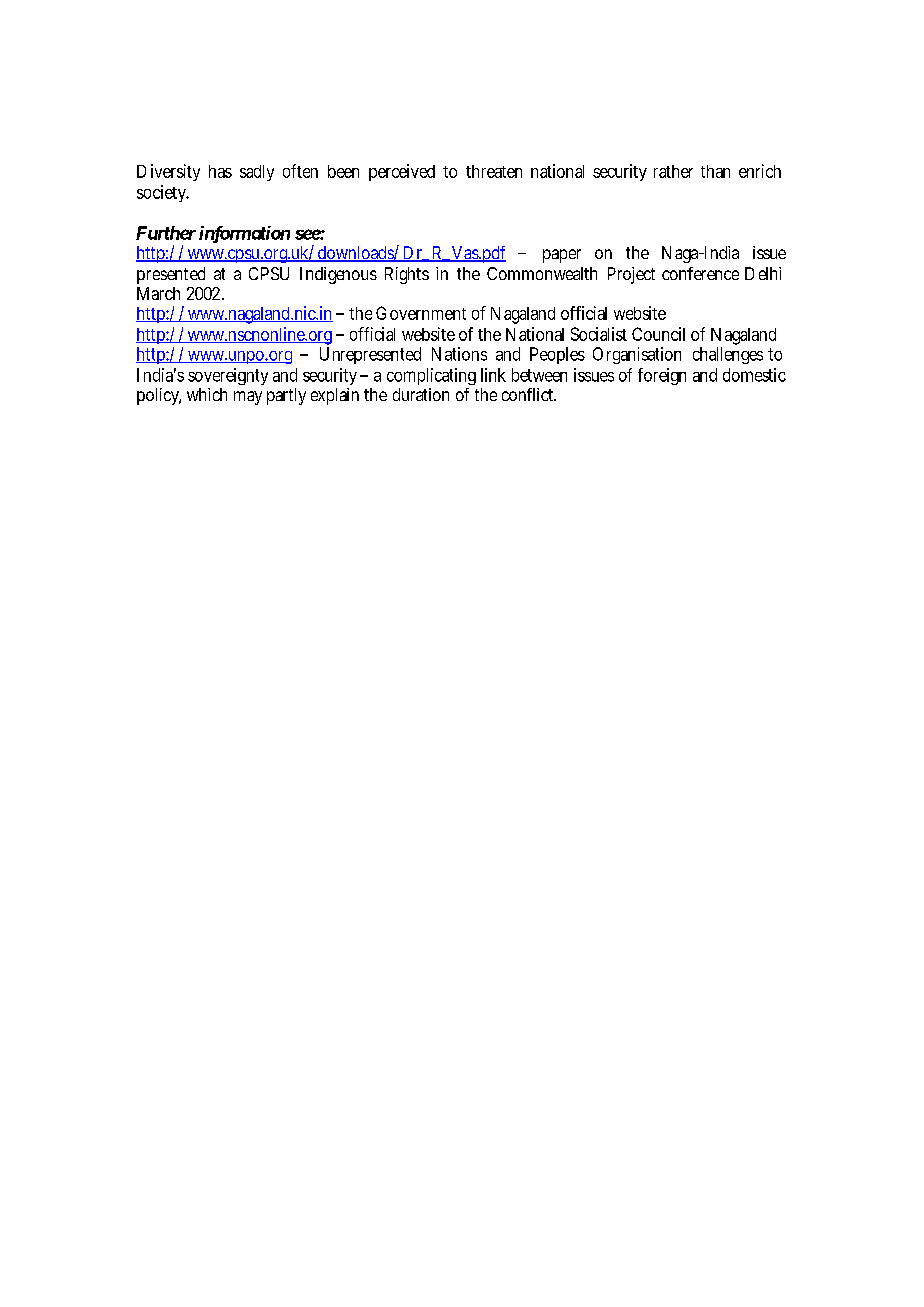 The height and width of the document is (1307, 924). What do you see at coordinates (421, 313) in the document?
I see `Government` at bounding box center [421, 313].
